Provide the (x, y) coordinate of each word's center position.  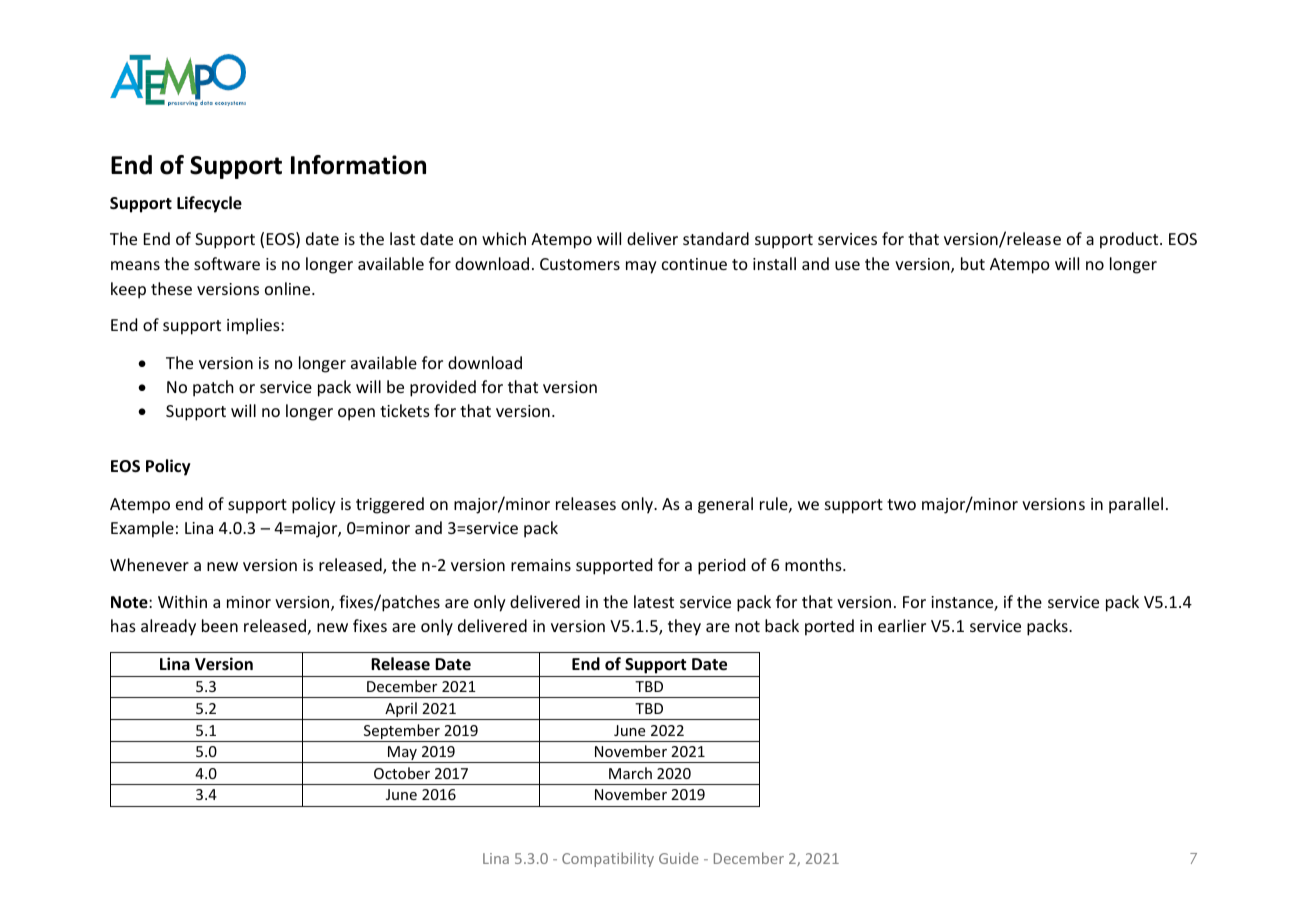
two (901, 504)
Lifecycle (209, 204)
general (725, 505)
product (1130, 240)
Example (142, 529)
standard (716, 238)
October (402, 773)
